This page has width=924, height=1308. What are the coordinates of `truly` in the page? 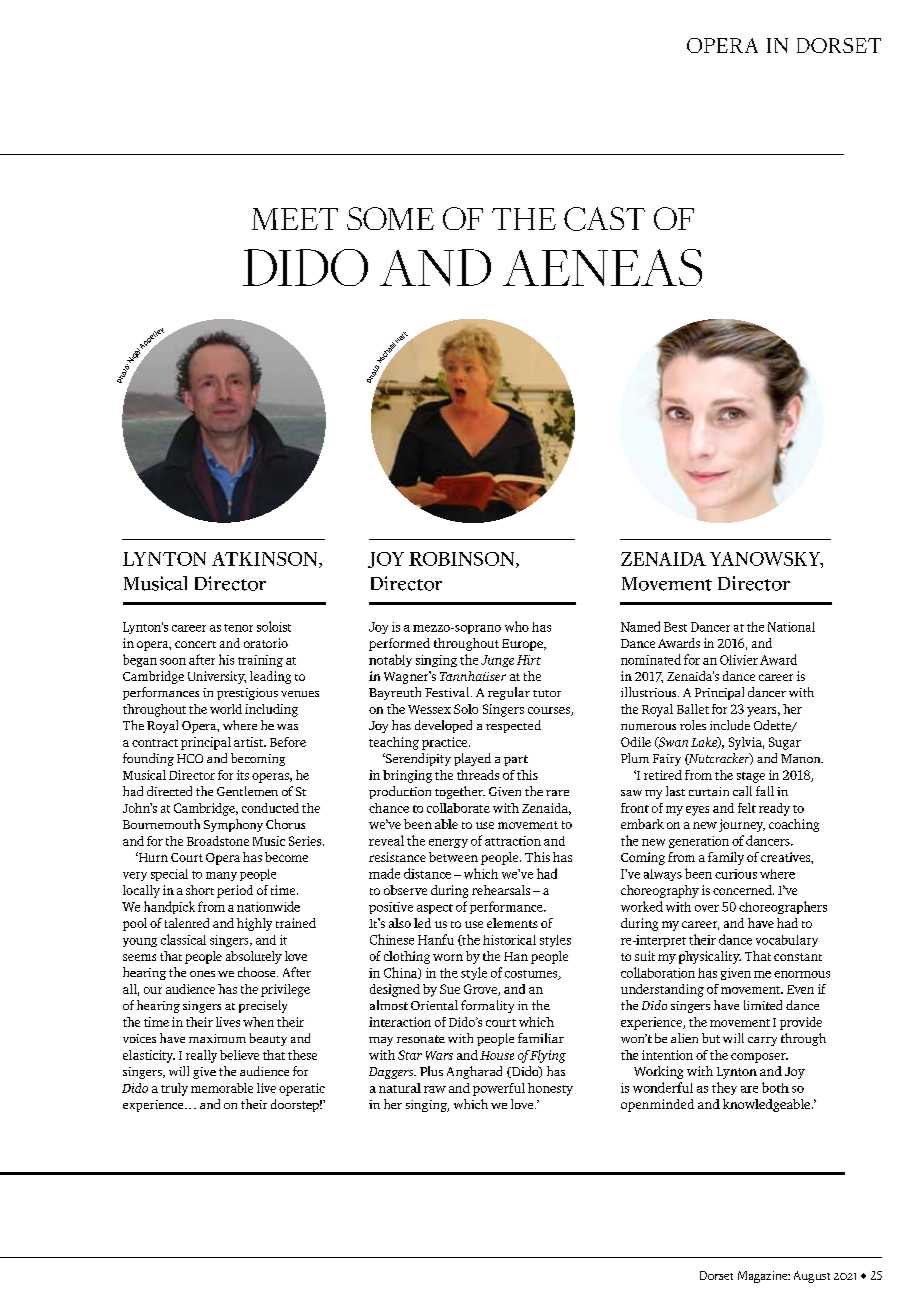 It's located at (174, 1089).
